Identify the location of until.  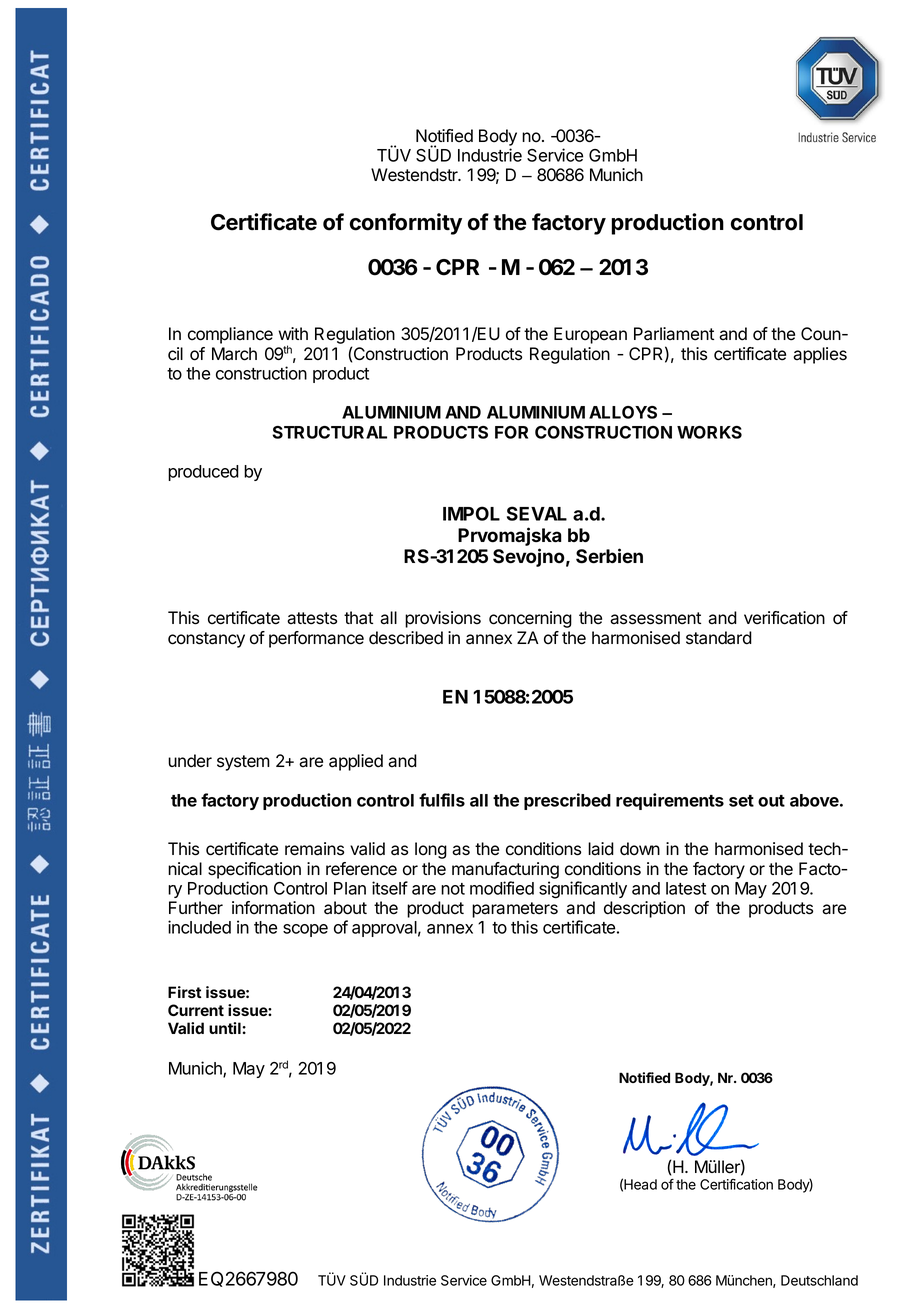
(226, 1028).
